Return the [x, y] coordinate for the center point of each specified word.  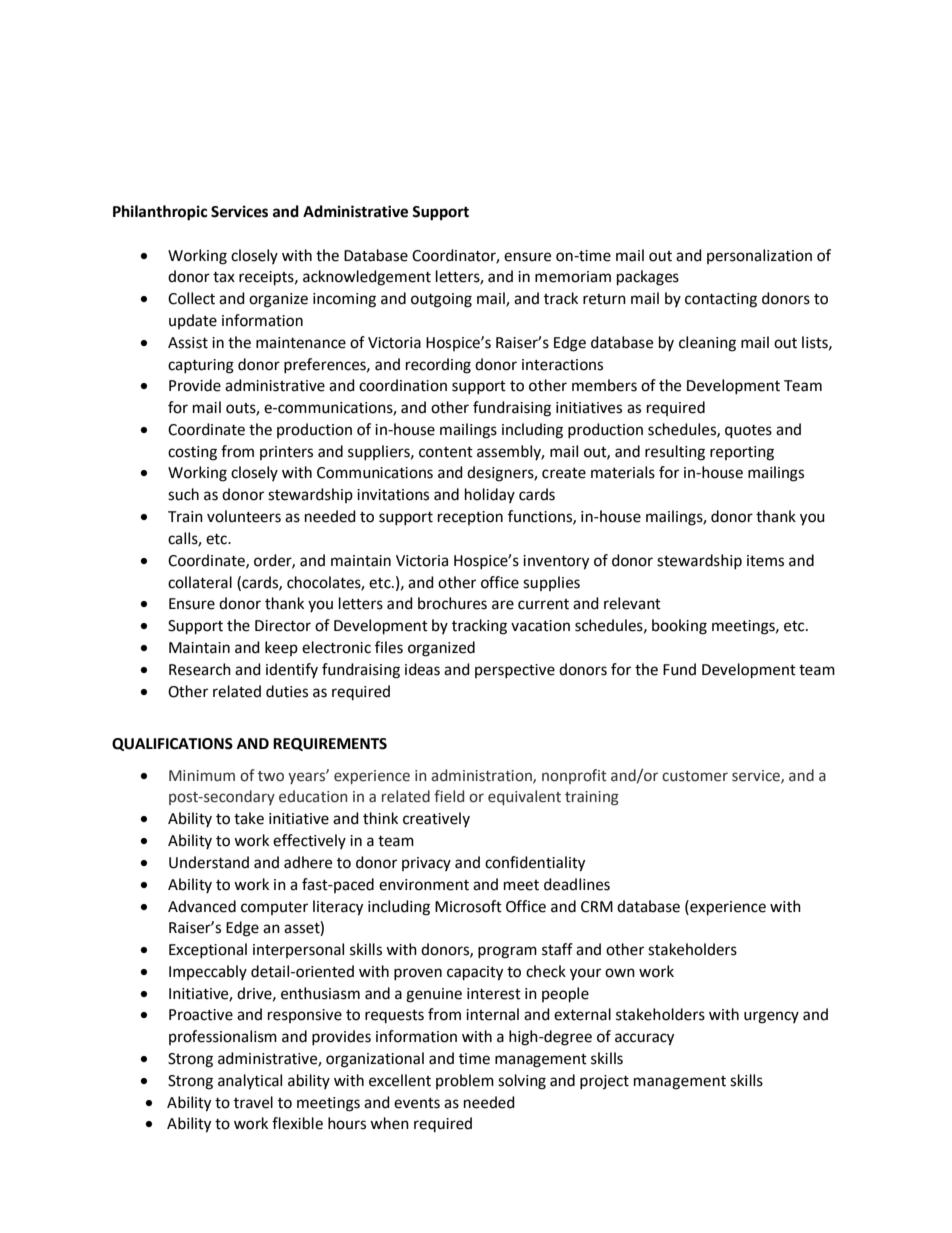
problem [465, 1081]
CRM [597, 907]
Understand [209, 862]
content [446, 452]
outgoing [441, 300]
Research [200, 669]
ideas [422, 669]
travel [253, 1102]
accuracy [644, 1039]
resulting [675, 453]
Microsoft [468, 906]
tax [224, 277]
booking [679, 627]
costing [192, 453]
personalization [759, 256]
